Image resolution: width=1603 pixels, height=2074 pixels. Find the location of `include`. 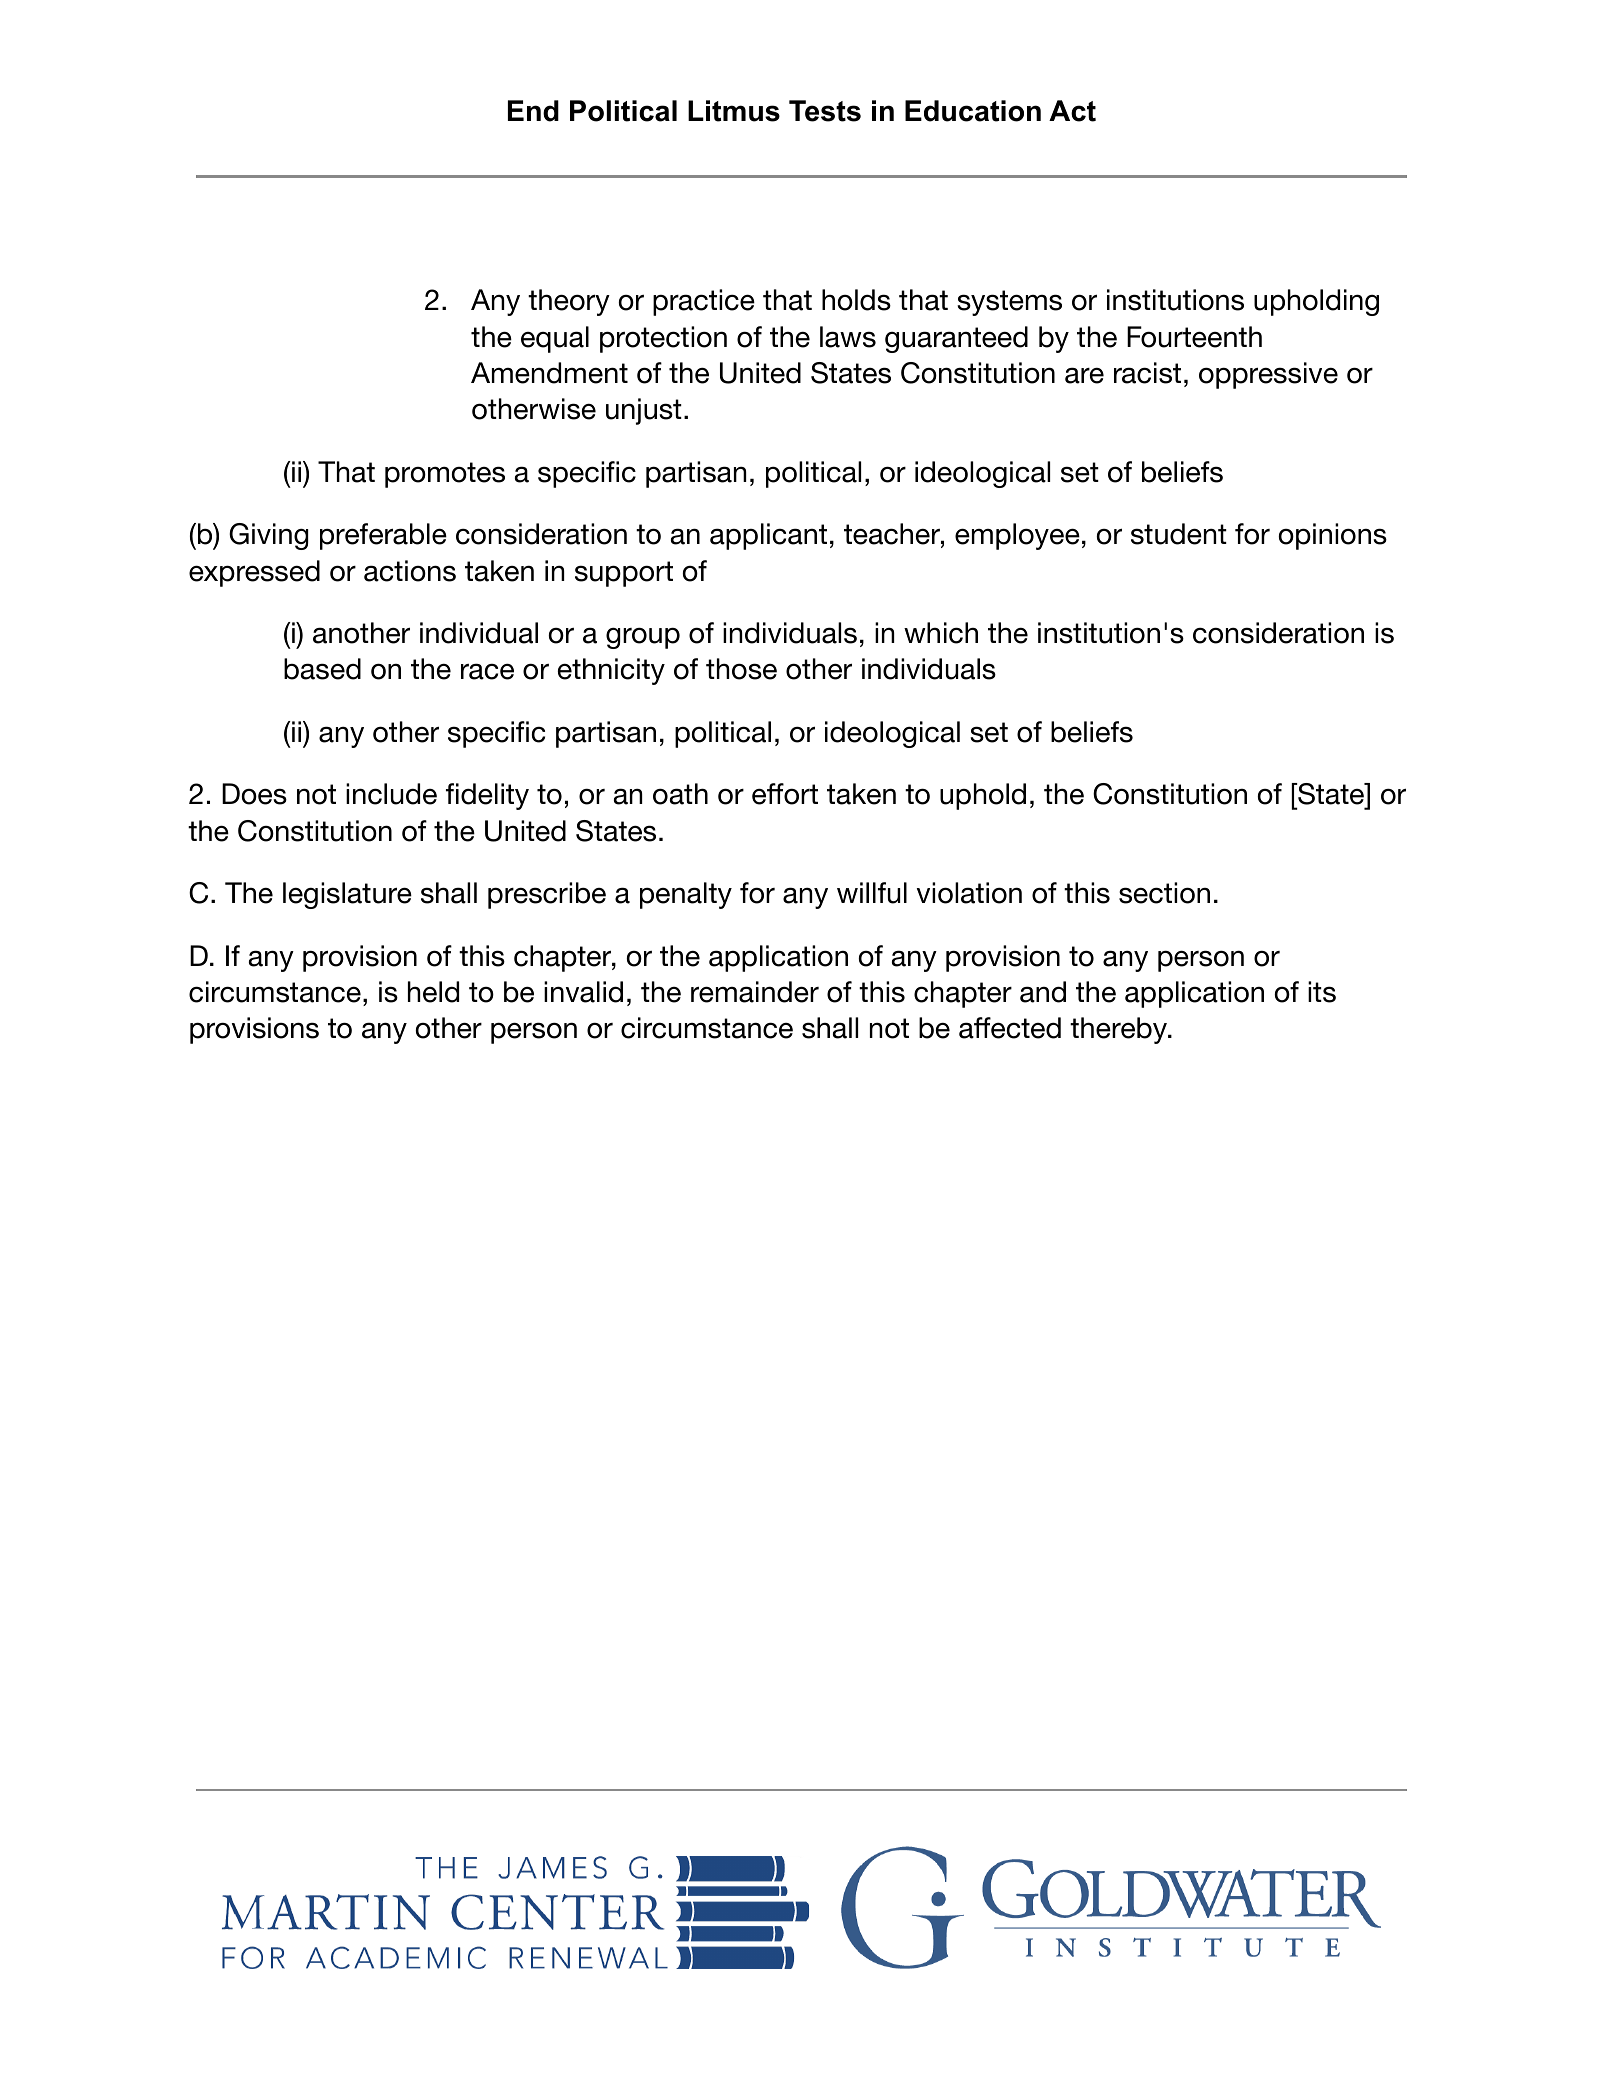

include is located at coordinates (391, 794).
